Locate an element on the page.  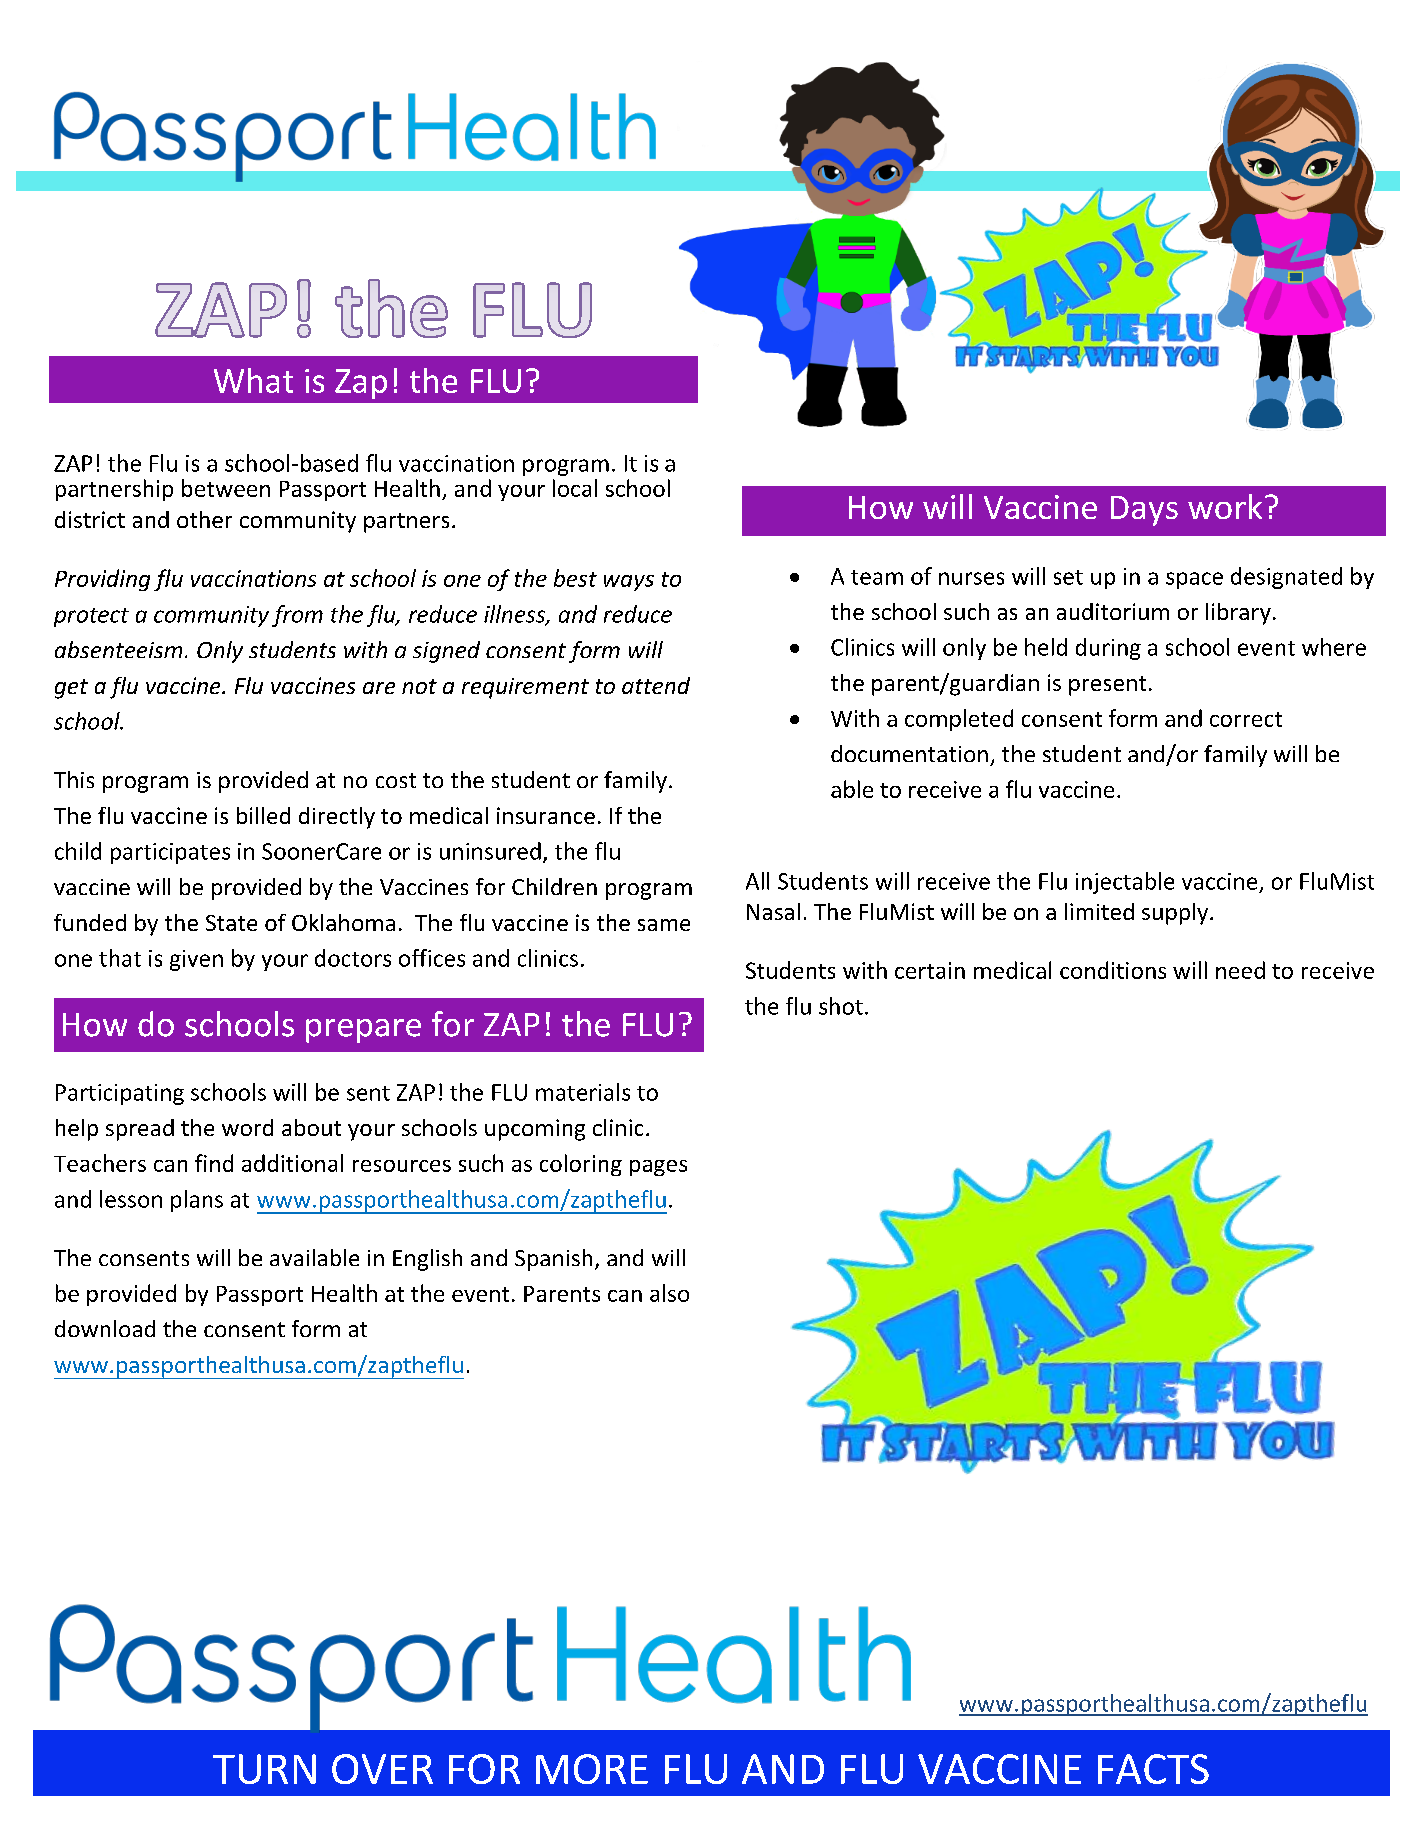
also is located at coordinates (669, 1293).
